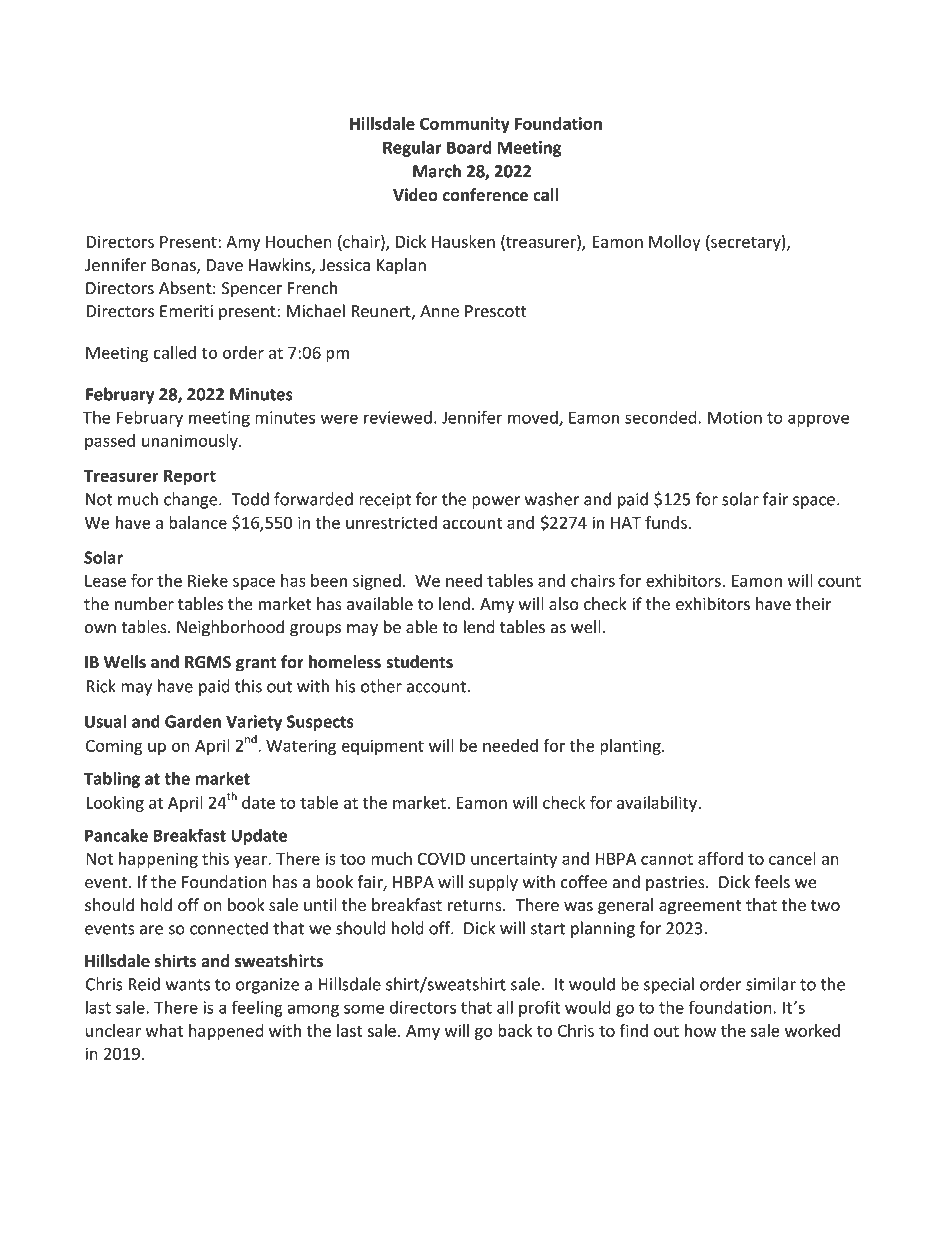 This screenshot has height=1233, width=952. Describe the element at coordinates (188, 985) in the screenshot. I see `wants` at that location.
